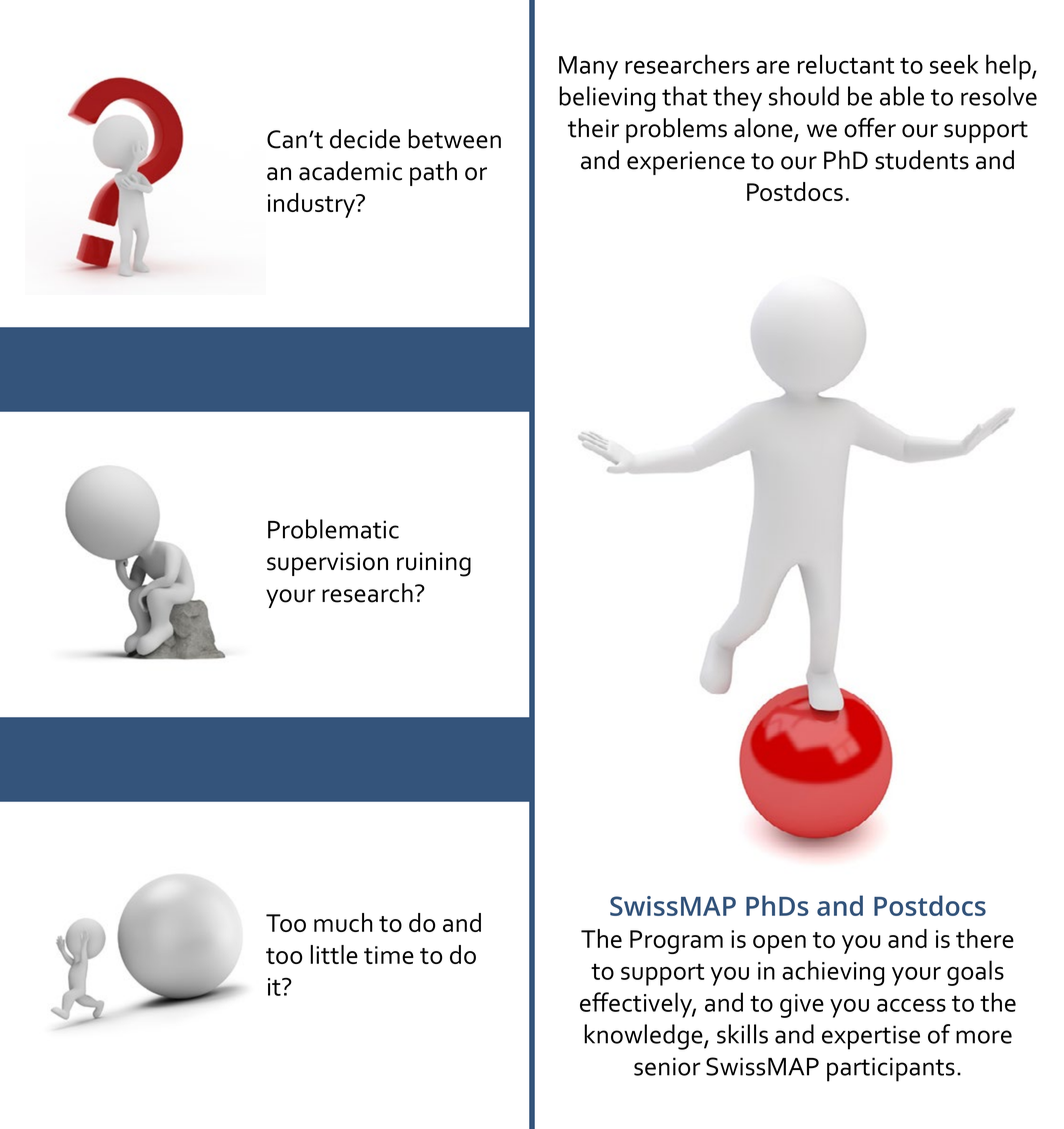 This screenshot has width=1064, height=1129. I want to click on able, so click(902, 96).
